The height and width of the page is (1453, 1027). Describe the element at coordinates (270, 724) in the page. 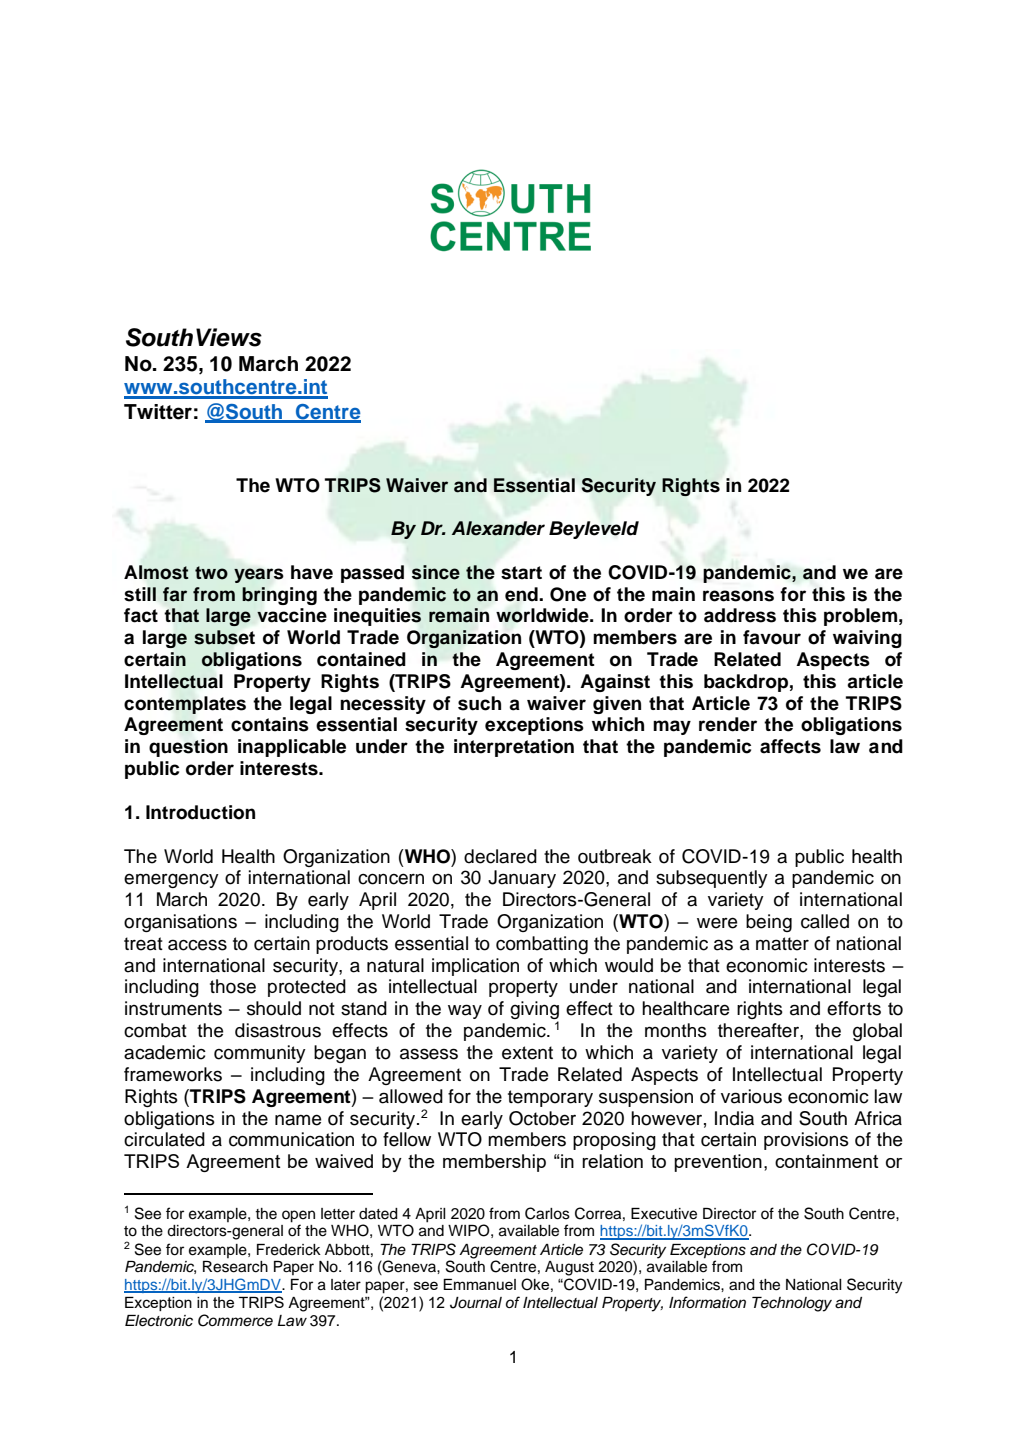

I see `contains` at that location.
